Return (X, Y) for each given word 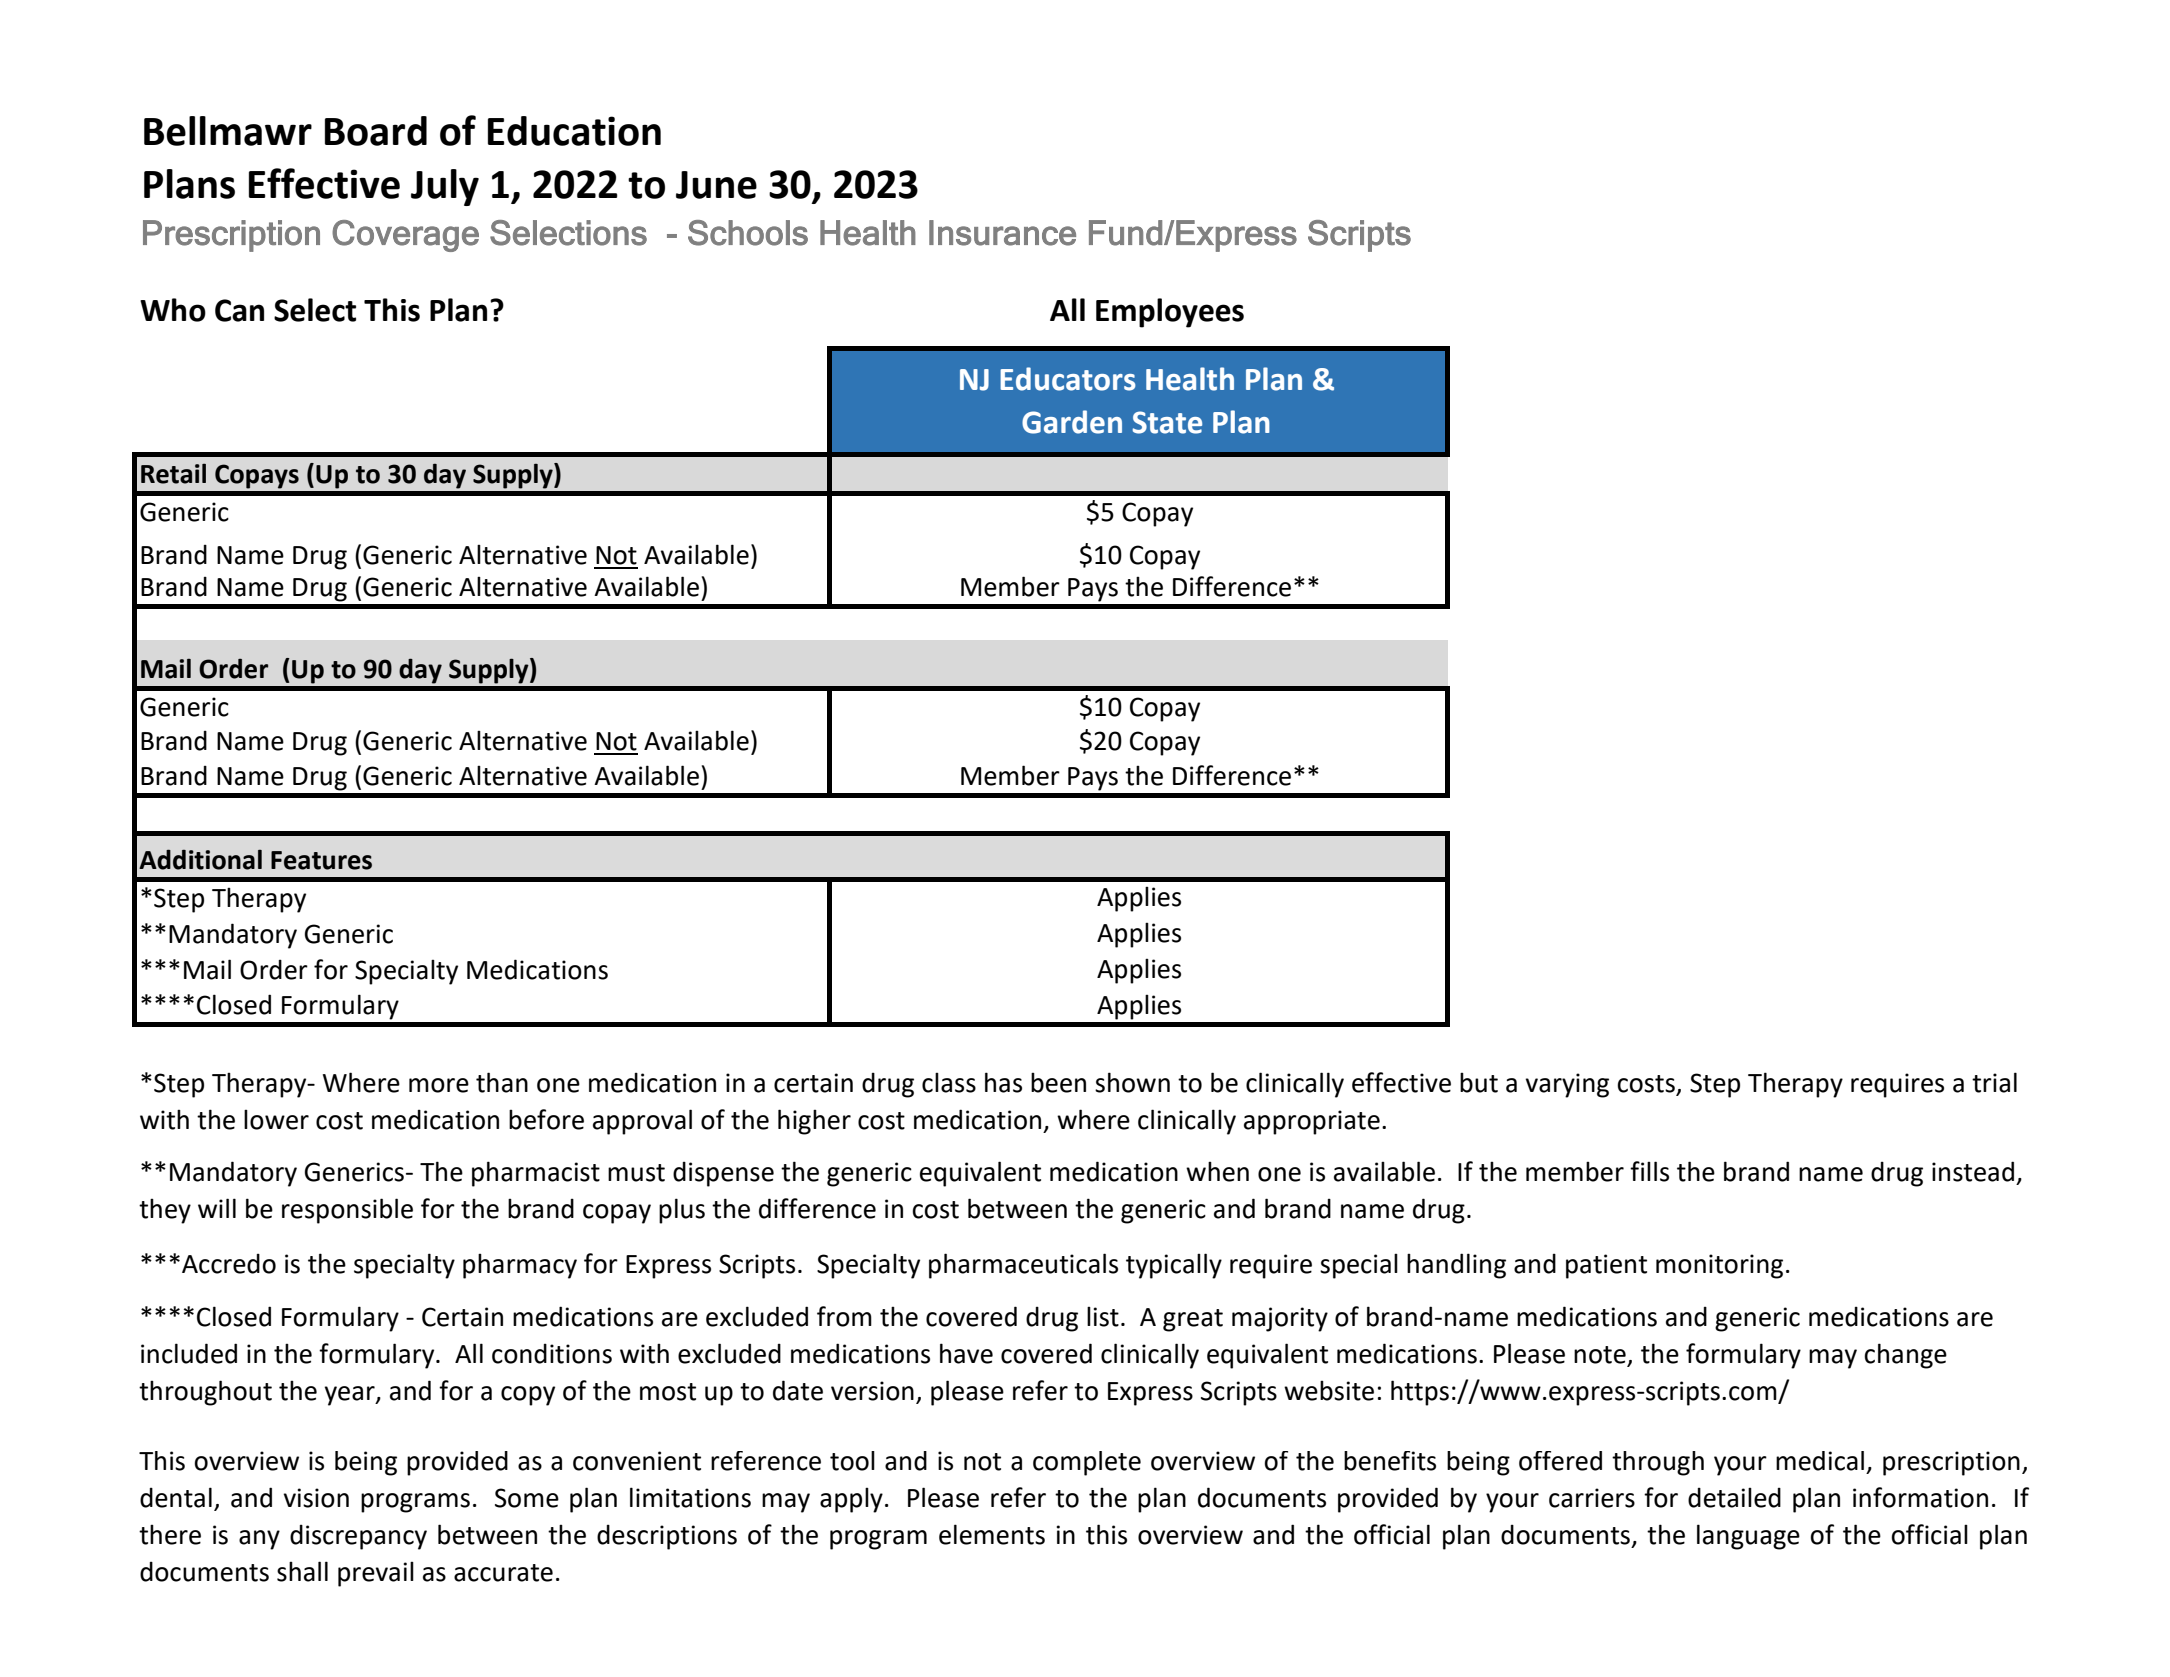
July (445, 187)
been (1058, 1082)
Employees (1170, 313)
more (439, 1085)
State (1167, 422)
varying (1567, 1085)
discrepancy (358, 1537)
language (1748, 1537)
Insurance (1002, 233)
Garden (1072, 422)
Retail (173, 473)
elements (992, 1534)
